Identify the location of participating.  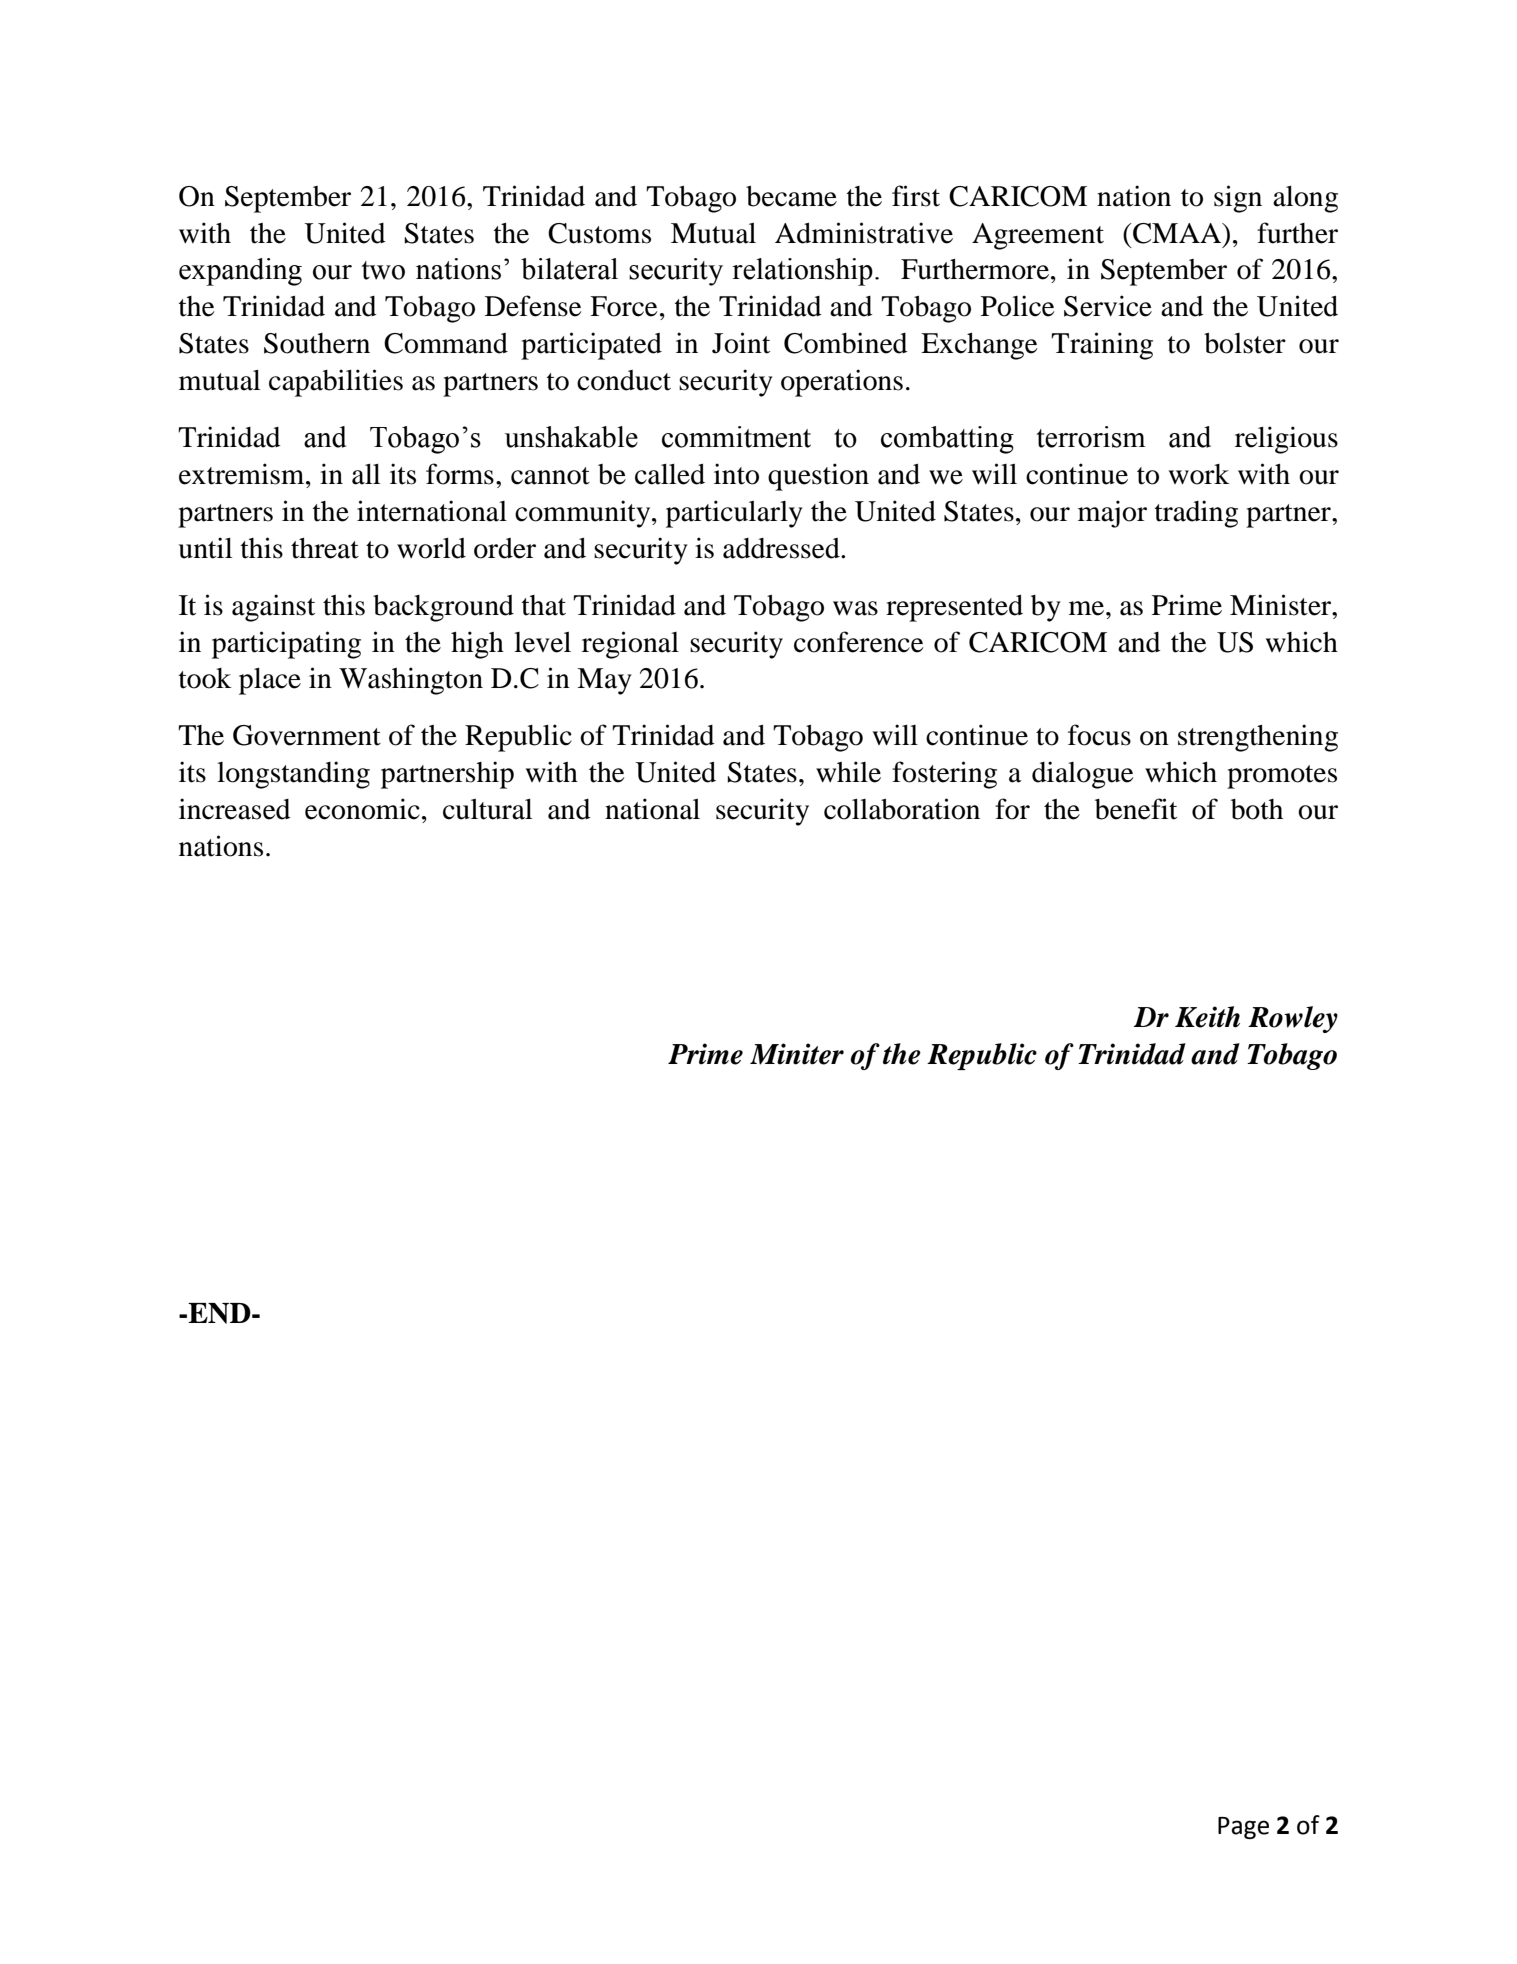
(286, 645).
